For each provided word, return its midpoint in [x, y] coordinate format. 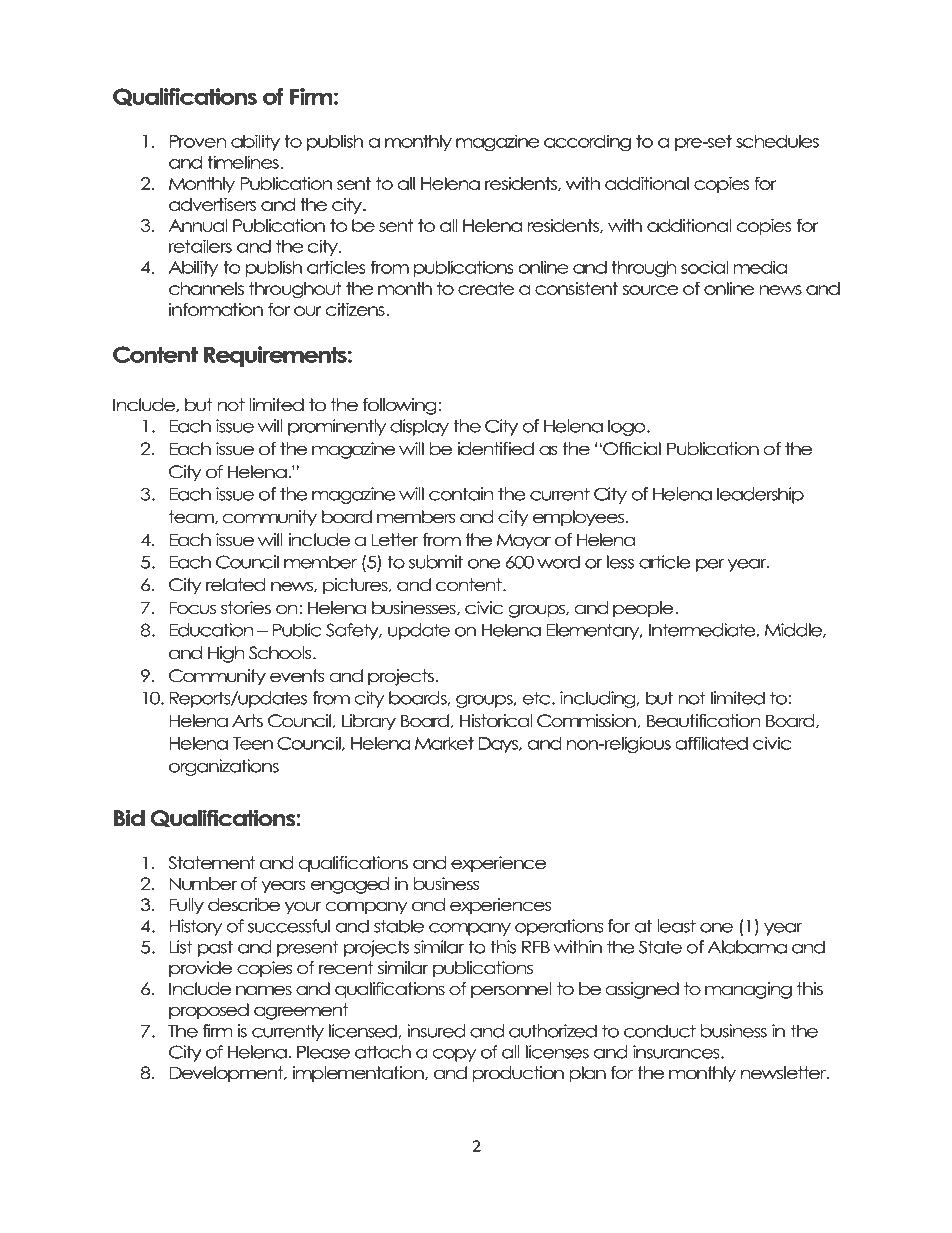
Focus [192, 608]
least [677, 926]
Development [227, 1074]
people [644, 609]
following [401, 406]
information [216, 309]
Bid [129, 818]
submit [436, 562]
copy [454, 1055]
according [587, 142]
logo [628, 427]
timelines [244, 162]
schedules [777, 141]
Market [444, 743]
